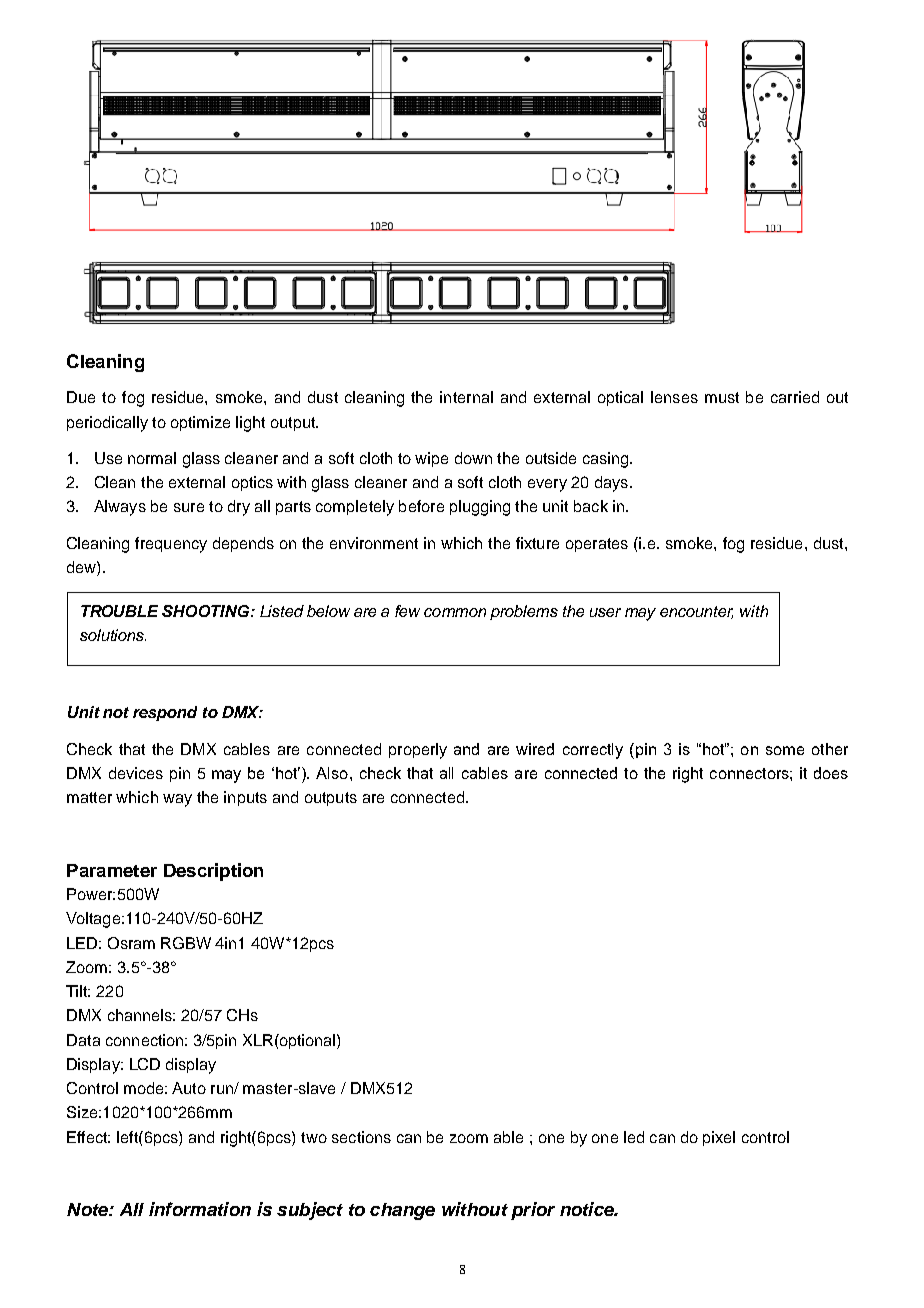 The image size is (924, 1308). I want to click on pixel, so click(719, 1138).
